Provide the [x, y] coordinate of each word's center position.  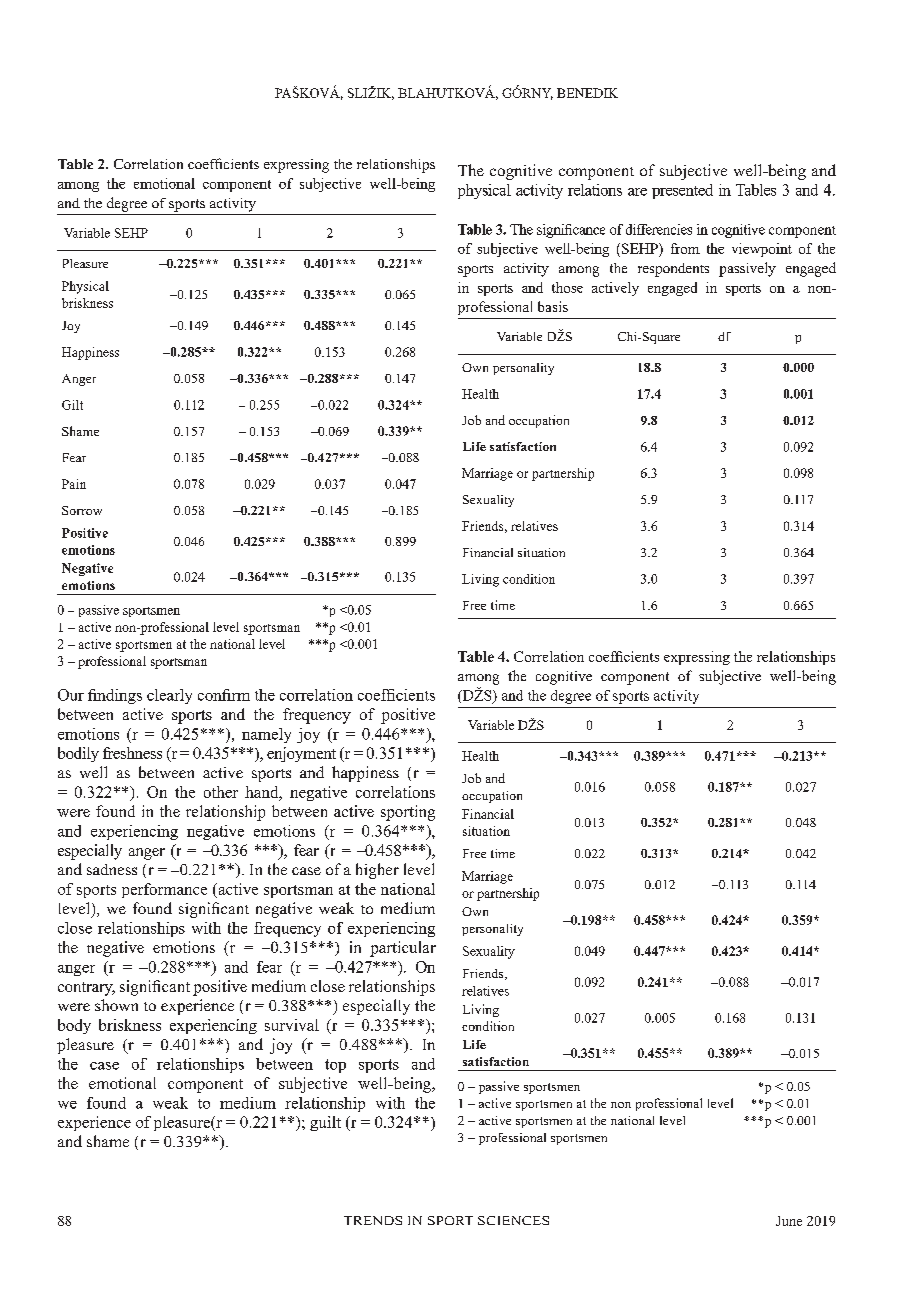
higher [377, 871]
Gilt [72, 405]
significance [571, 231]
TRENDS [373, 1220]
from [685, 248]
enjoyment [301, 754]
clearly [169, 696]
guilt [325, 1123]
